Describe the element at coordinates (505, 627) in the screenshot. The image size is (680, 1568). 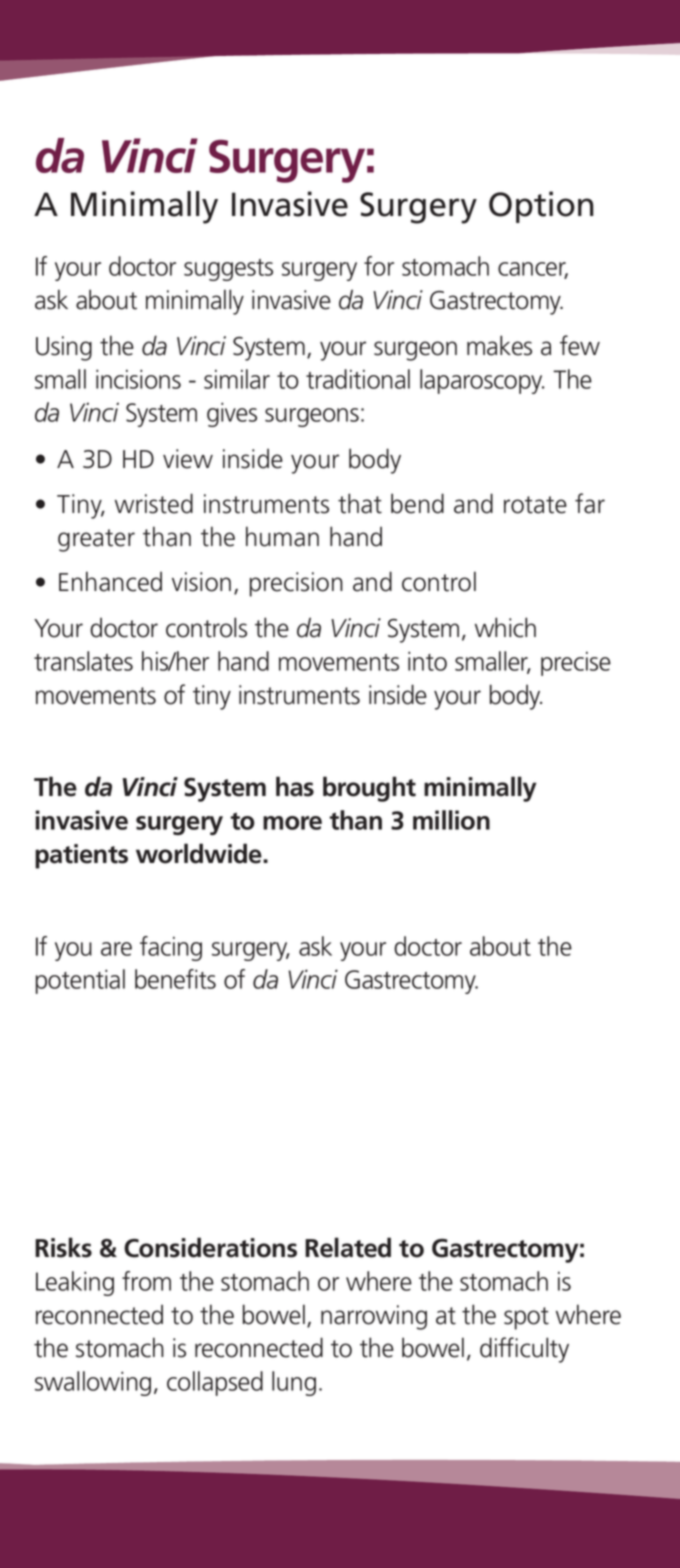
I see `which` at that location.
